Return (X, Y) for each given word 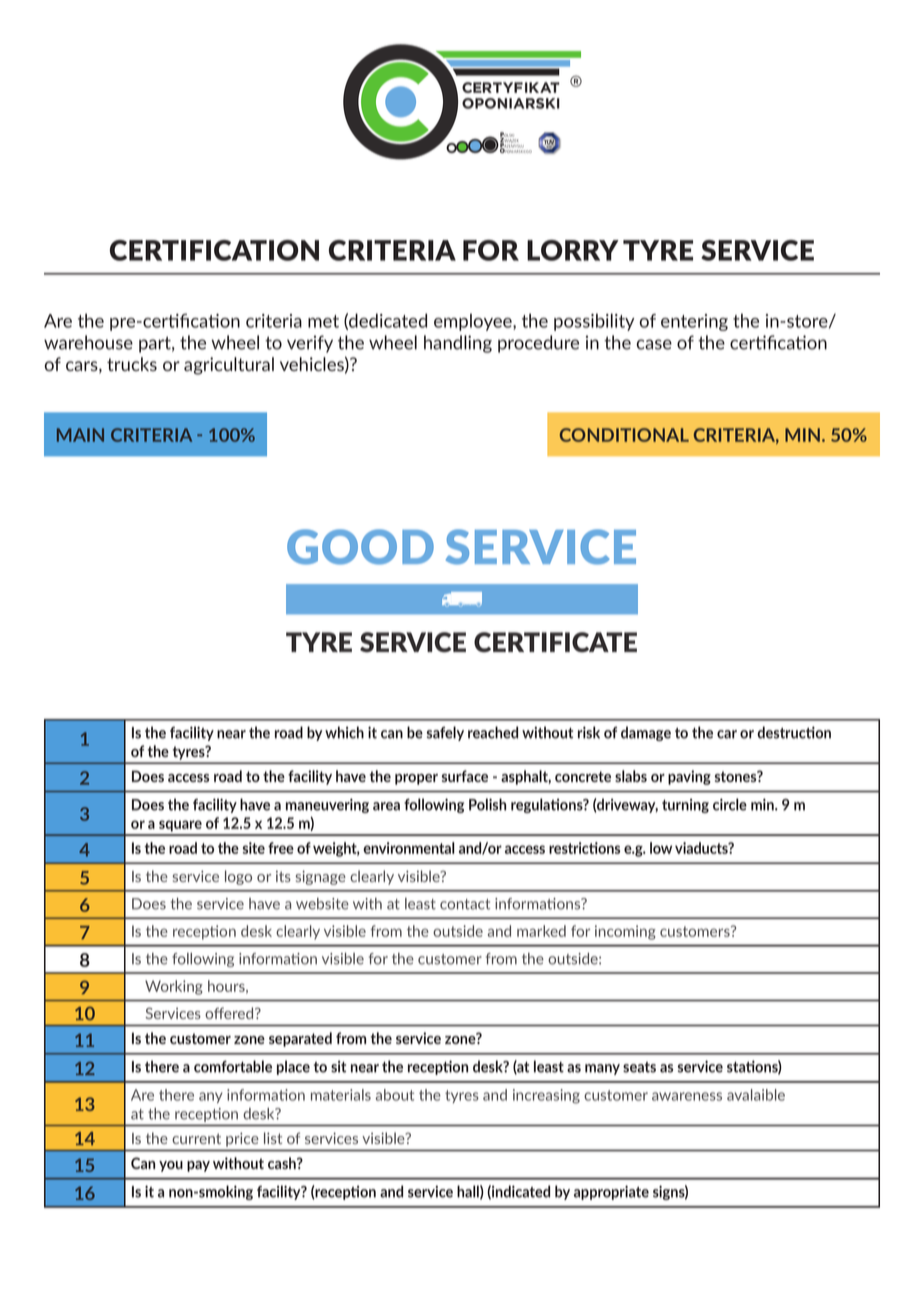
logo (238, 877)
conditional (624, 435)
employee (474, 322)
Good (360, 547)
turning (685, 806)
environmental (409, 848)
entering (694, 322)
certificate (555, 642)
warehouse (88, 342)
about (395, 1095)
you (171, 1166)
